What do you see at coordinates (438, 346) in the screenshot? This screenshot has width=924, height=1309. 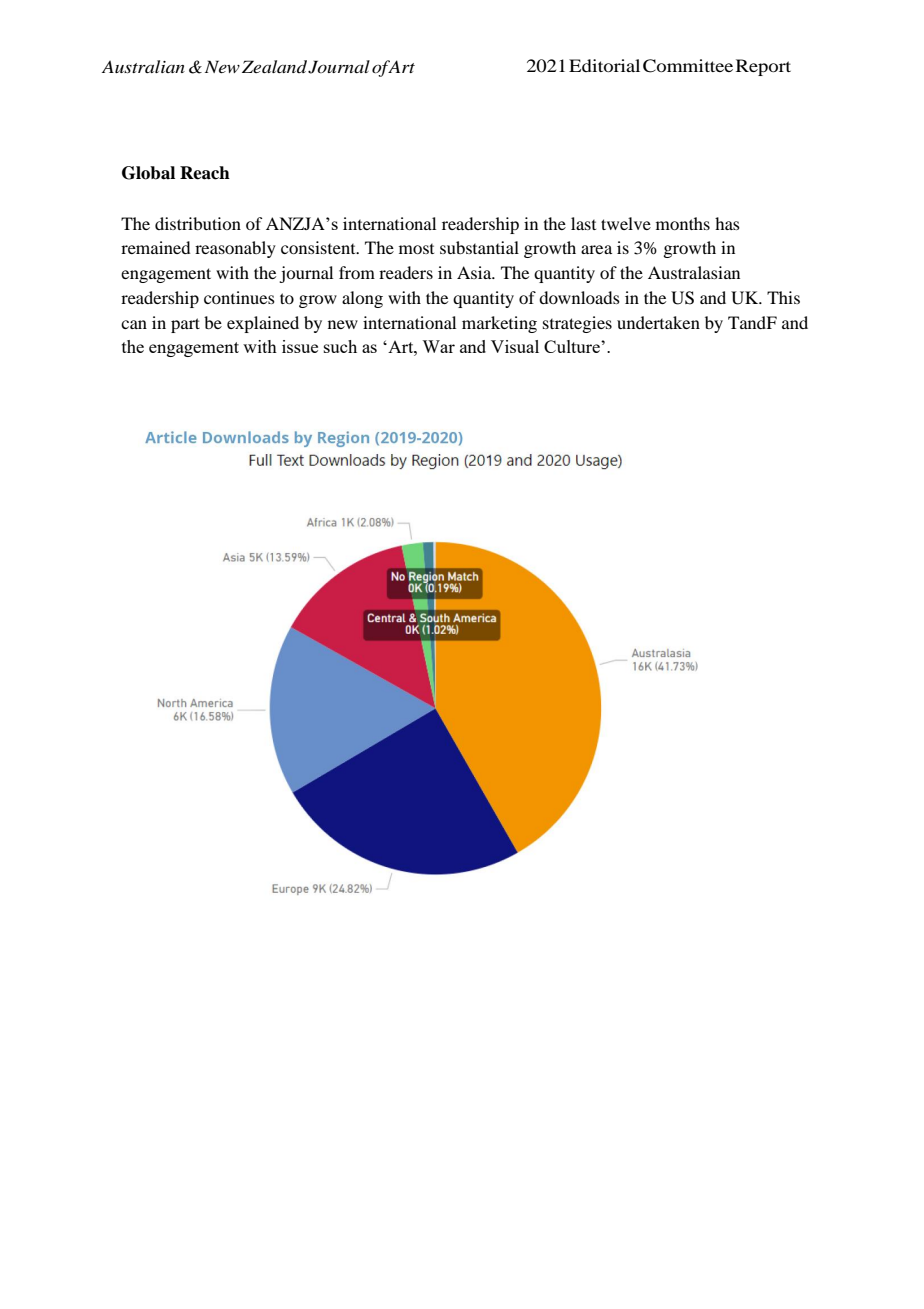 I see `War` at bounding box center [438, 346].
